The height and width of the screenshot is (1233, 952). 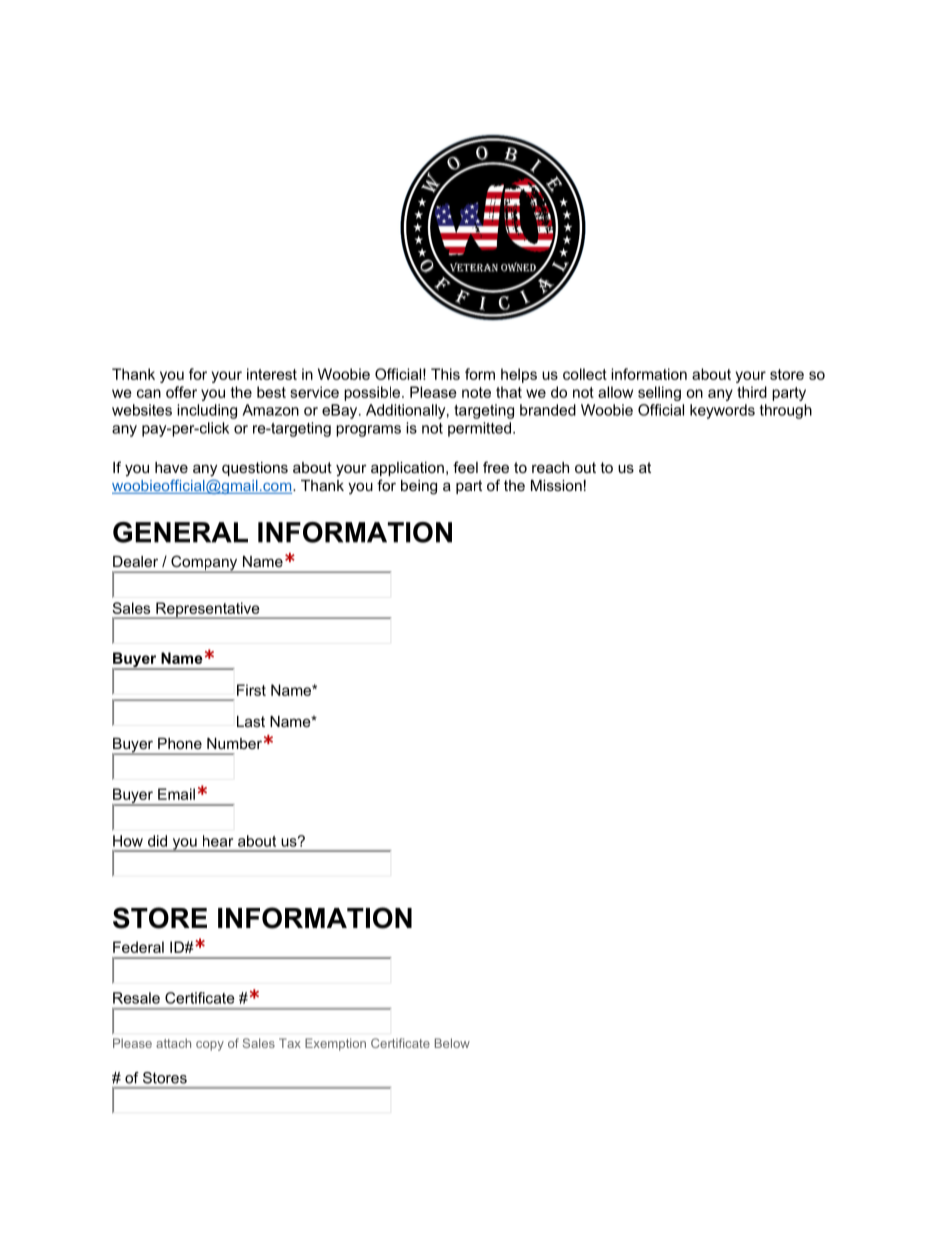 What do you see at coordinates (452, 1043) in the screenshot?
I see `Below` at bounding box center [452, 1043].
